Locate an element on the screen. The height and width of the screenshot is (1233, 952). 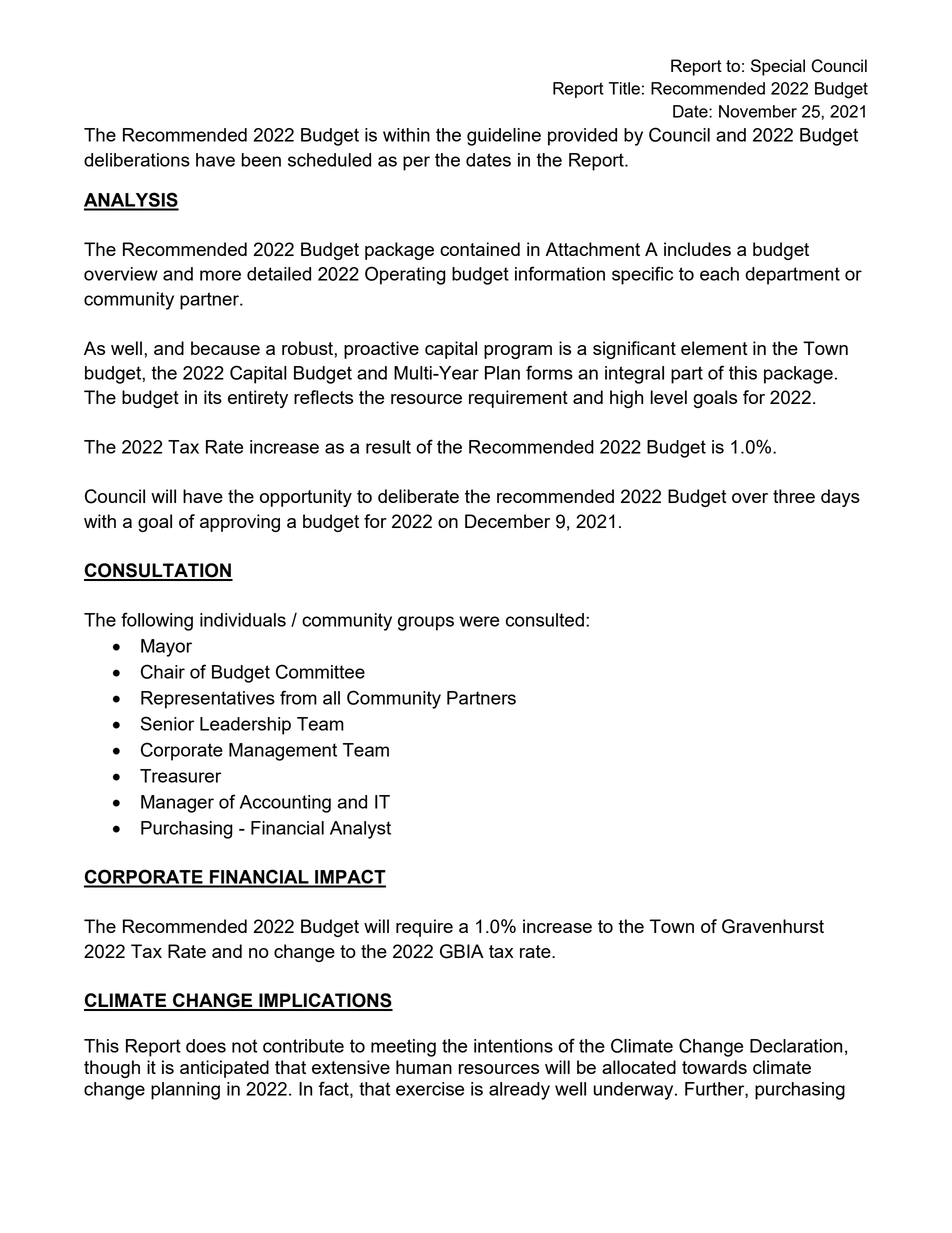
been is located at coordinates (261, 160).
